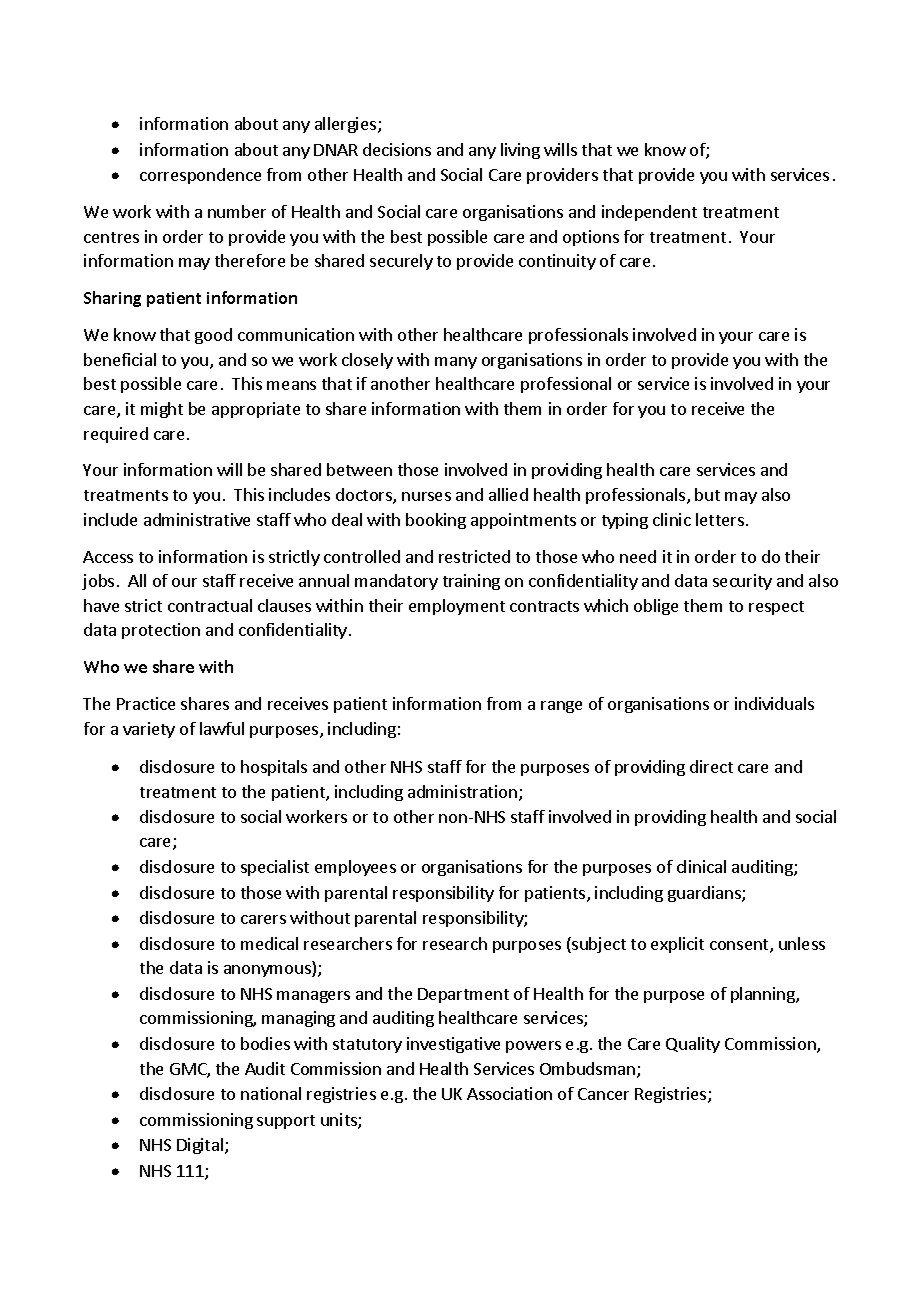 The height and width of the screenshot is (1308, 924). What do you see at coordinates (649, 213) in the screenshot?
I see `independent` at bounding box center [649, 213].
